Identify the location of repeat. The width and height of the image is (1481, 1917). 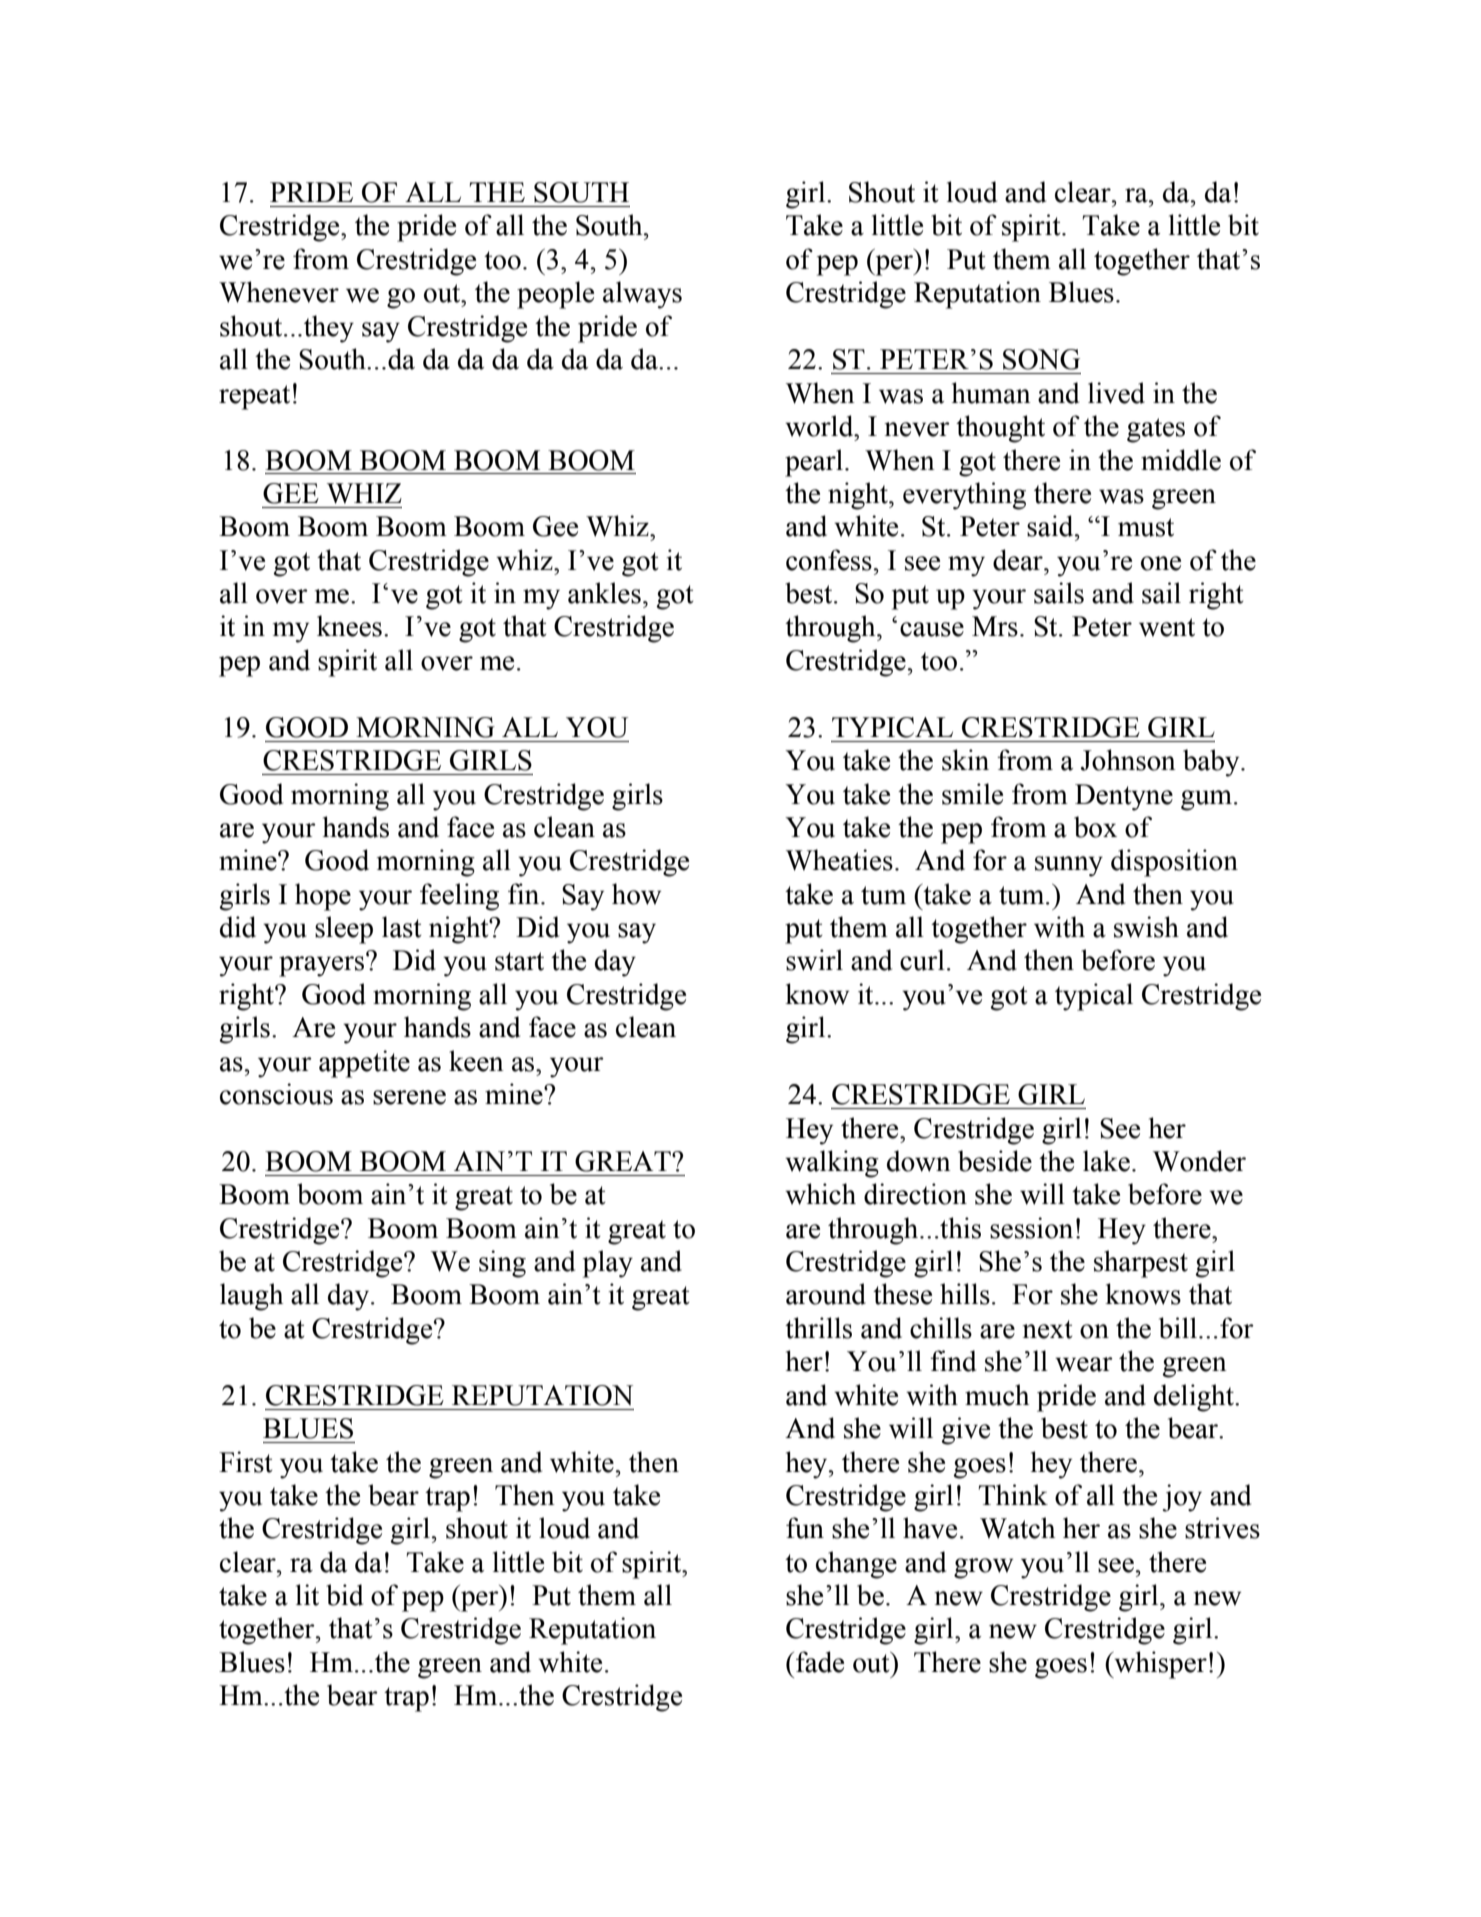
(254, 397).
